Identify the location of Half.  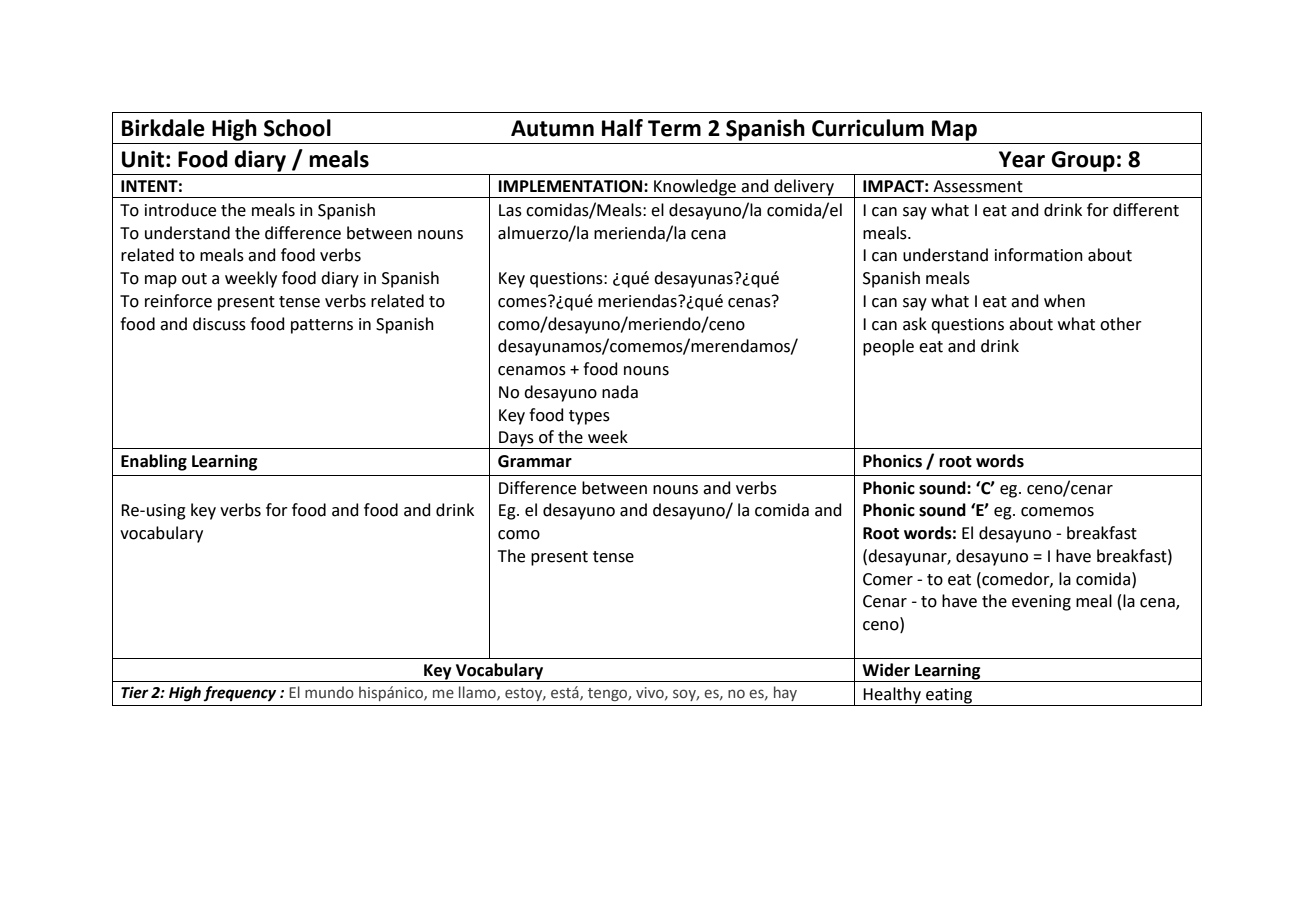
(622, 128).
